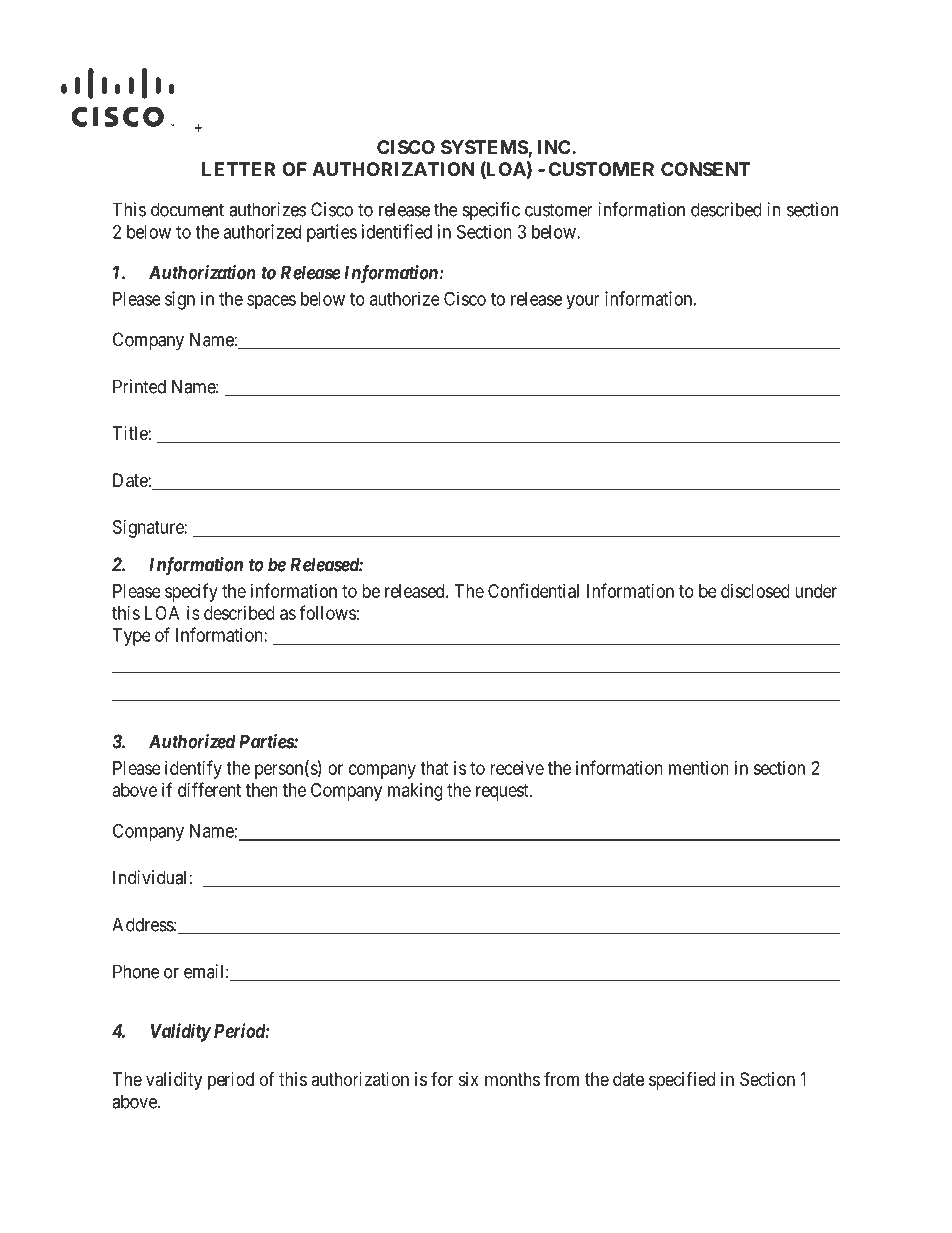 The width and height of the image is (952, 1233). I want to click on specified, so click(682, 1081).
